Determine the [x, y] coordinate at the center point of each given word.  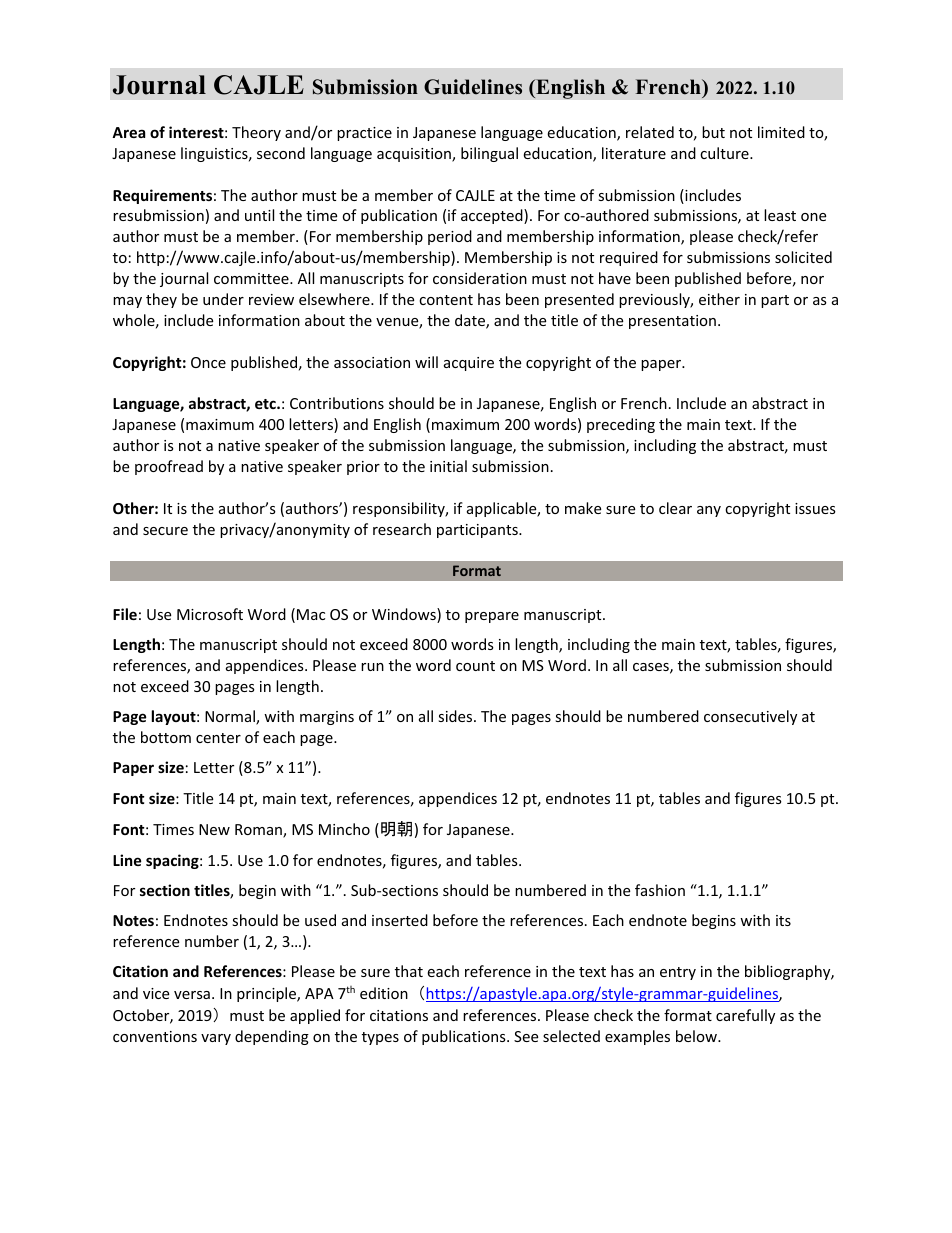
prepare [492, 617]
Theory [256, 133]
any [709, 511]
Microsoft [210, 614]
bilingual [489, 154]
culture [725, 153]
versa [192, 995]
